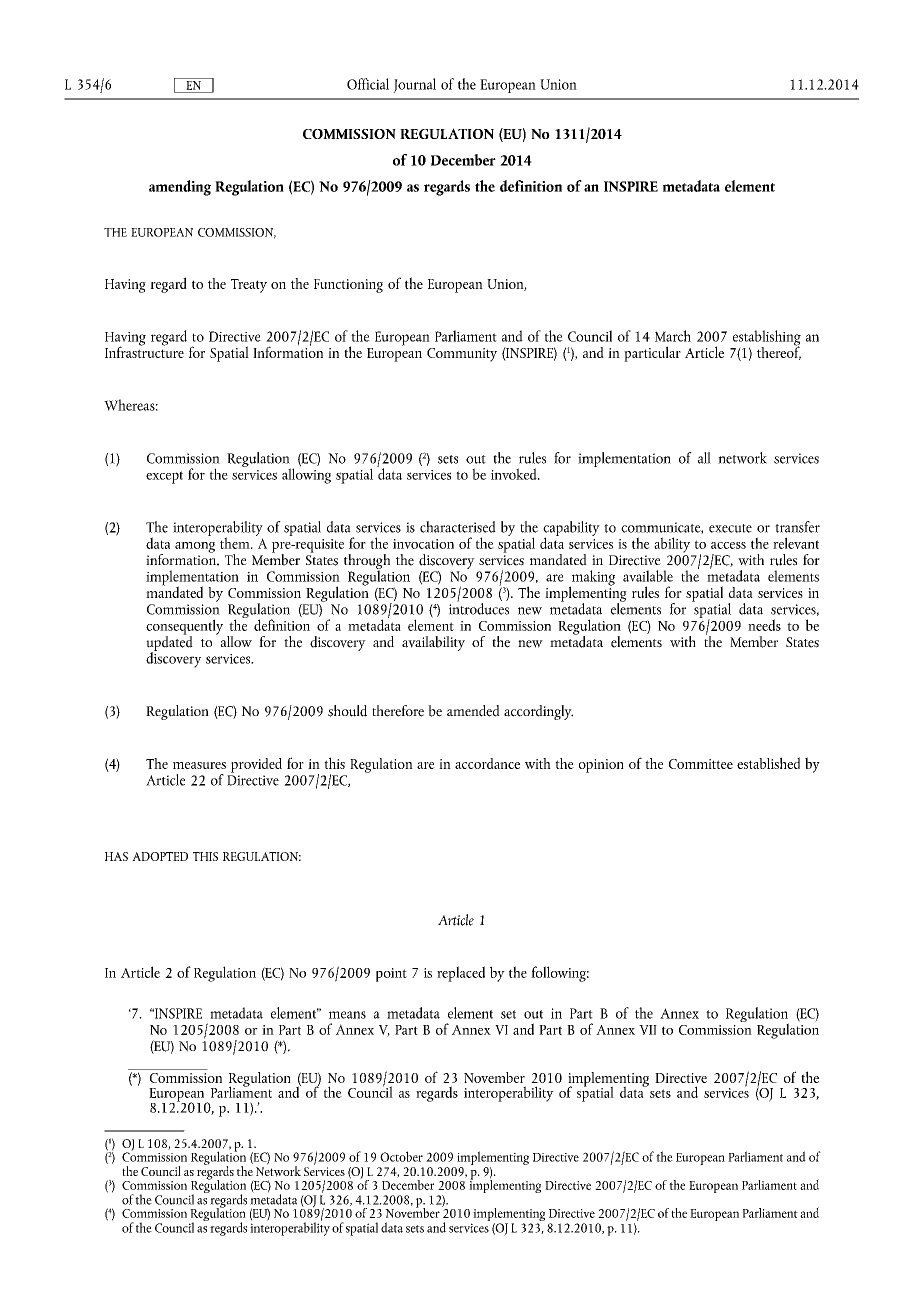 The width and height of the screenshot is (924, 1308). What do you see at coordinates (730, 528) in the screenshot?
I see `execute` at bounding box center [730, 528].
